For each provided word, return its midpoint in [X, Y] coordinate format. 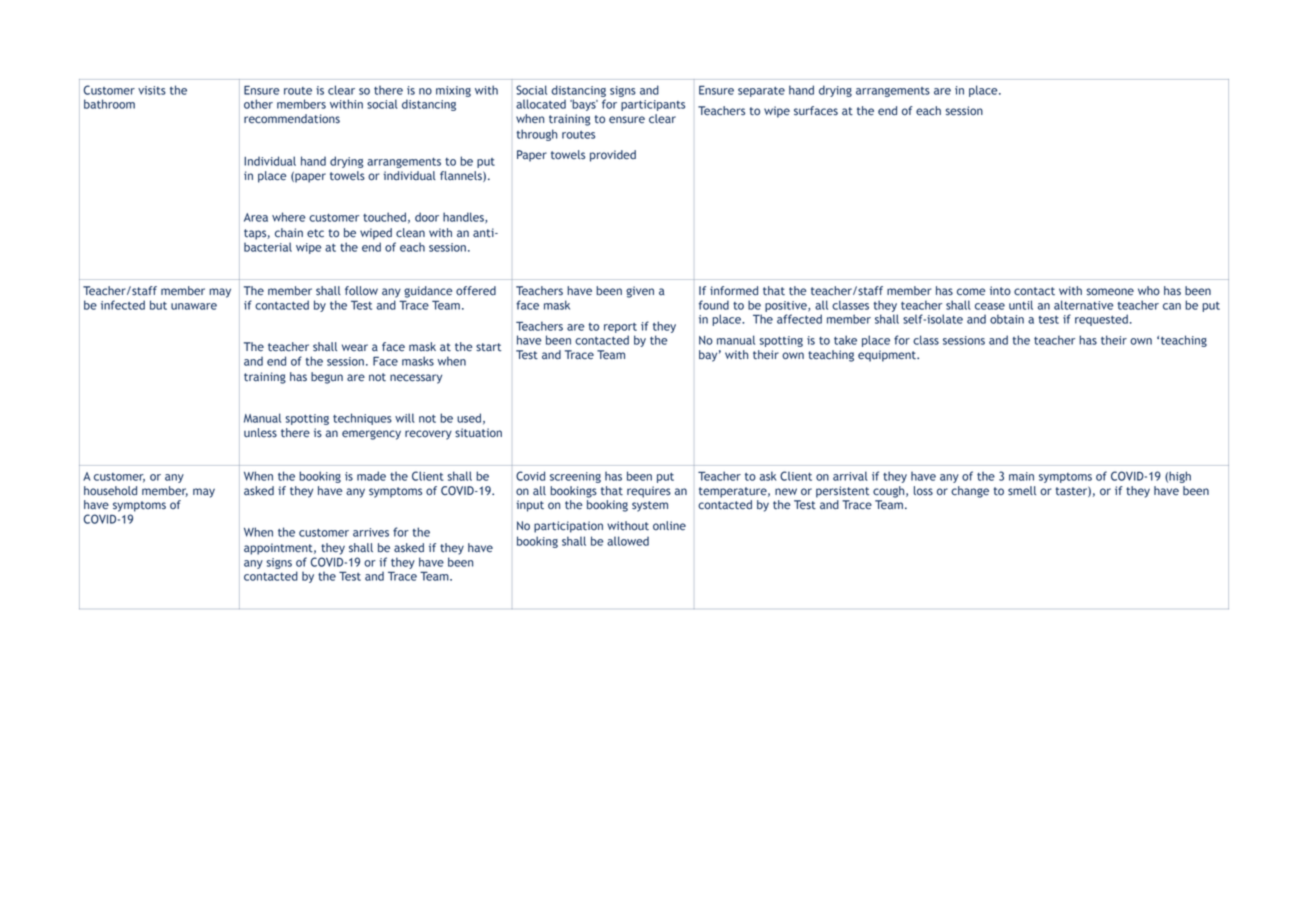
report [620, 328]
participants [653, 105]
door [427, 217]
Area [256, 217]
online [669, 526]
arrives [371, 532]
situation [478, 433]
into [1000, 291]
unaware [194, 306]
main [1021, 476]
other [258, 104]
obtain [1007, 319]
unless [260, 433]
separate [761, 92]
